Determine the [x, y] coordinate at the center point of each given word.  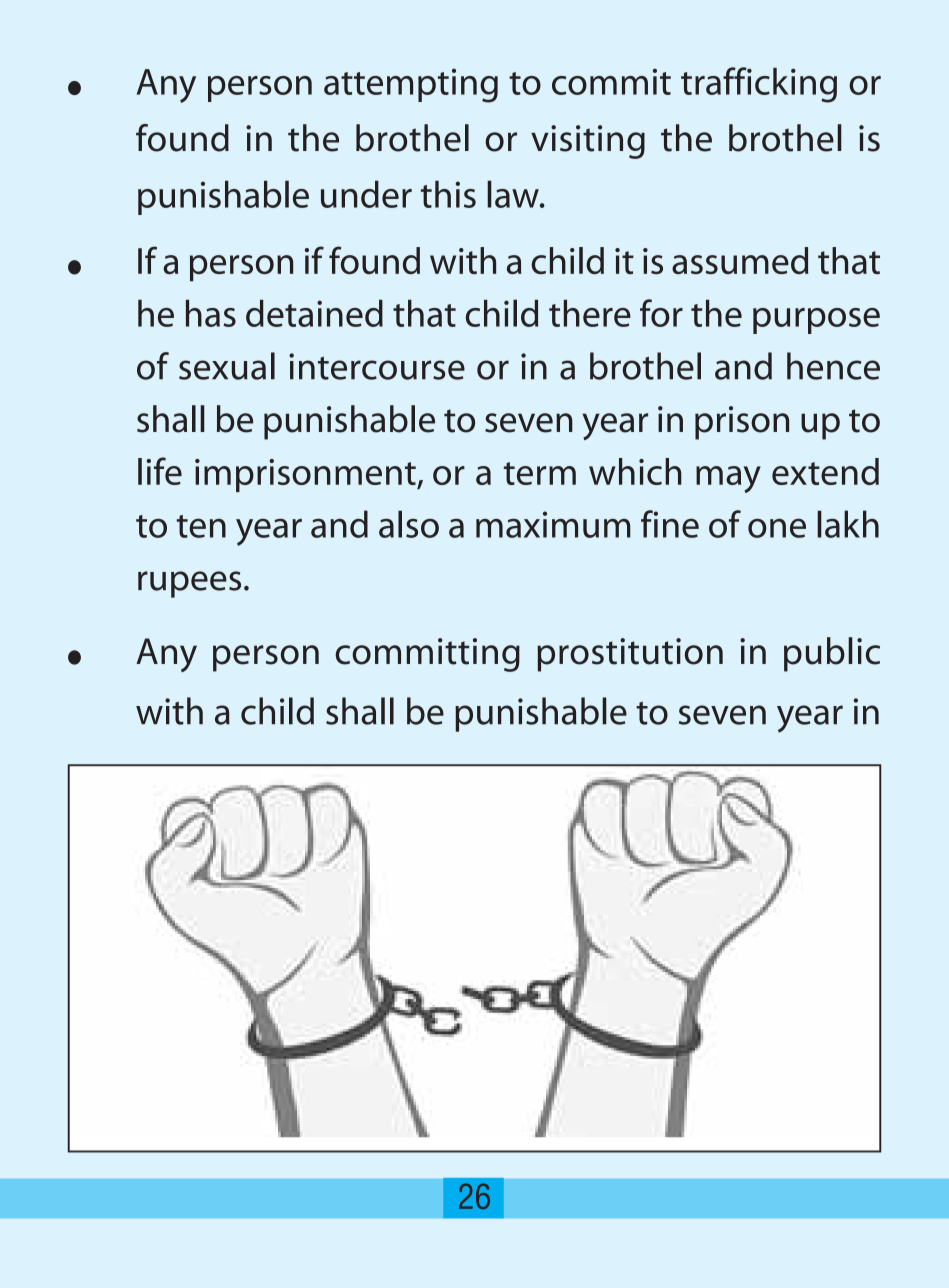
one [777, 528]
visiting [588, 142]
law [514, 194]
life [160, 471]
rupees [189, 584]
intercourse [377, 366]
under [366, 194]
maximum [553, 524]
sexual [227, 366]
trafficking [759, 85]
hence [833, 366]
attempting [411, 86]
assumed [740, 260]
